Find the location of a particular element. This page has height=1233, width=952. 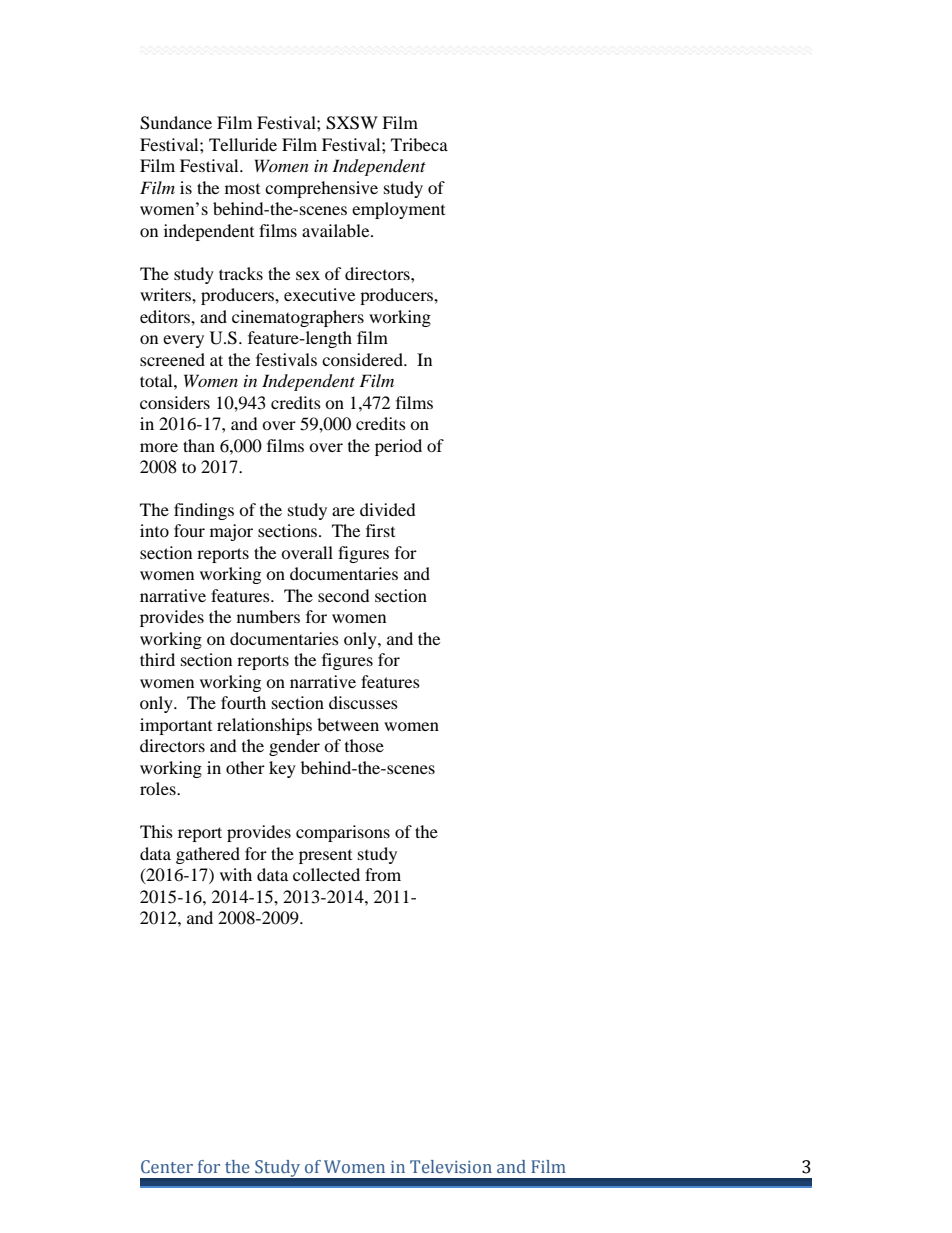

divided is located at coordinates (388, 509).
